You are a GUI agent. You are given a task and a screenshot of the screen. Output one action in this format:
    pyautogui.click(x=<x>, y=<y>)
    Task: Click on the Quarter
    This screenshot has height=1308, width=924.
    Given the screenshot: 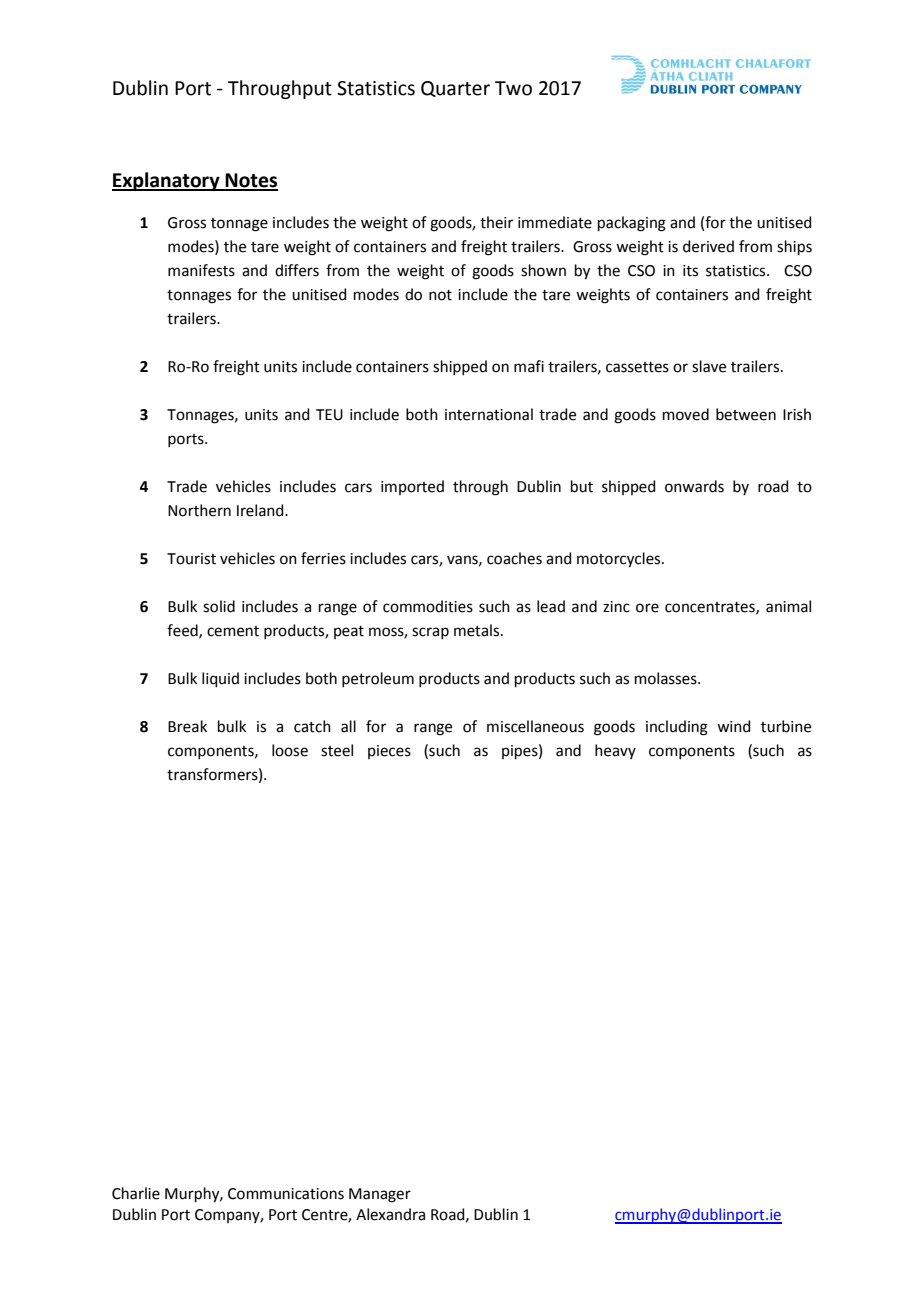 What is the action you would take?
    pyautogui.click(x=455, y=89)
